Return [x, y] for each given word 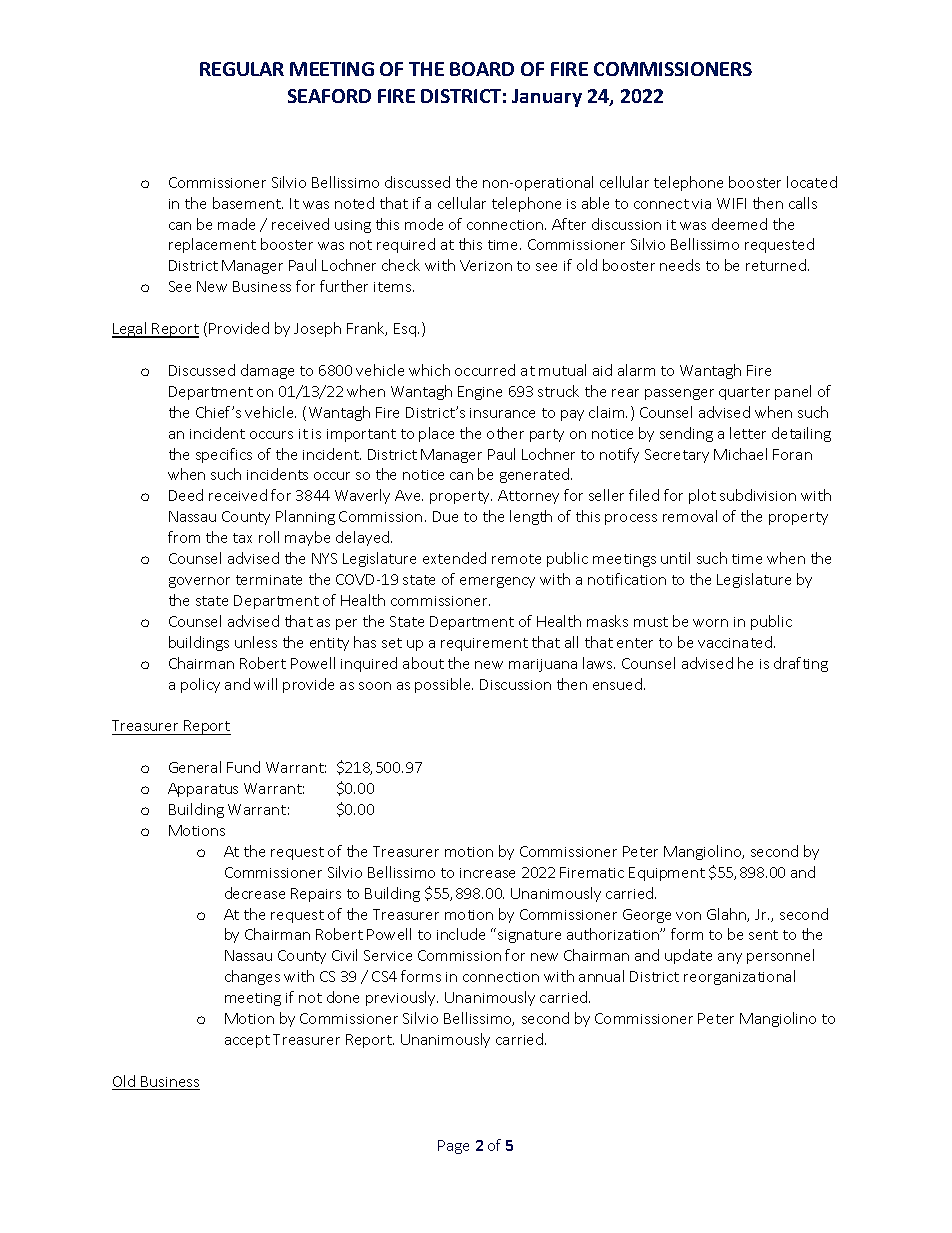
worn [710, 623]
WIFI [731, 203]
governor [199, 582]
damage [267, 371]
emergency [497, 582]
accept [247, 1041]
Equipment [667, 874]
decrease [255, 893]
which [429, 370]
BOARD [482, 69]
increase [487, 873]
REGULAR [242, 69]
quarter [744, 393]
